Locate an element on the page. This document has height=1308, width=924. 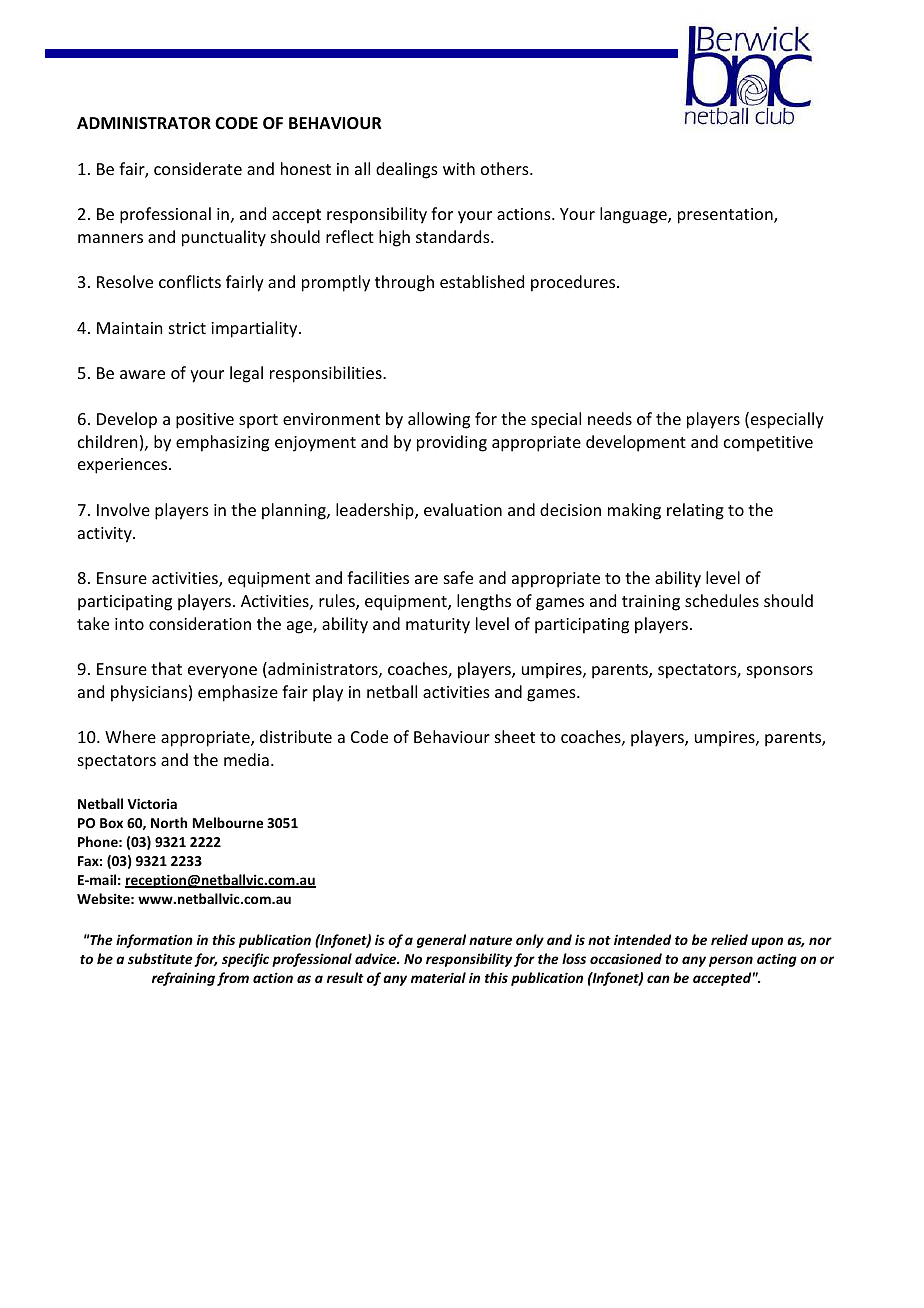
with is located at coordinates (459, 168).
